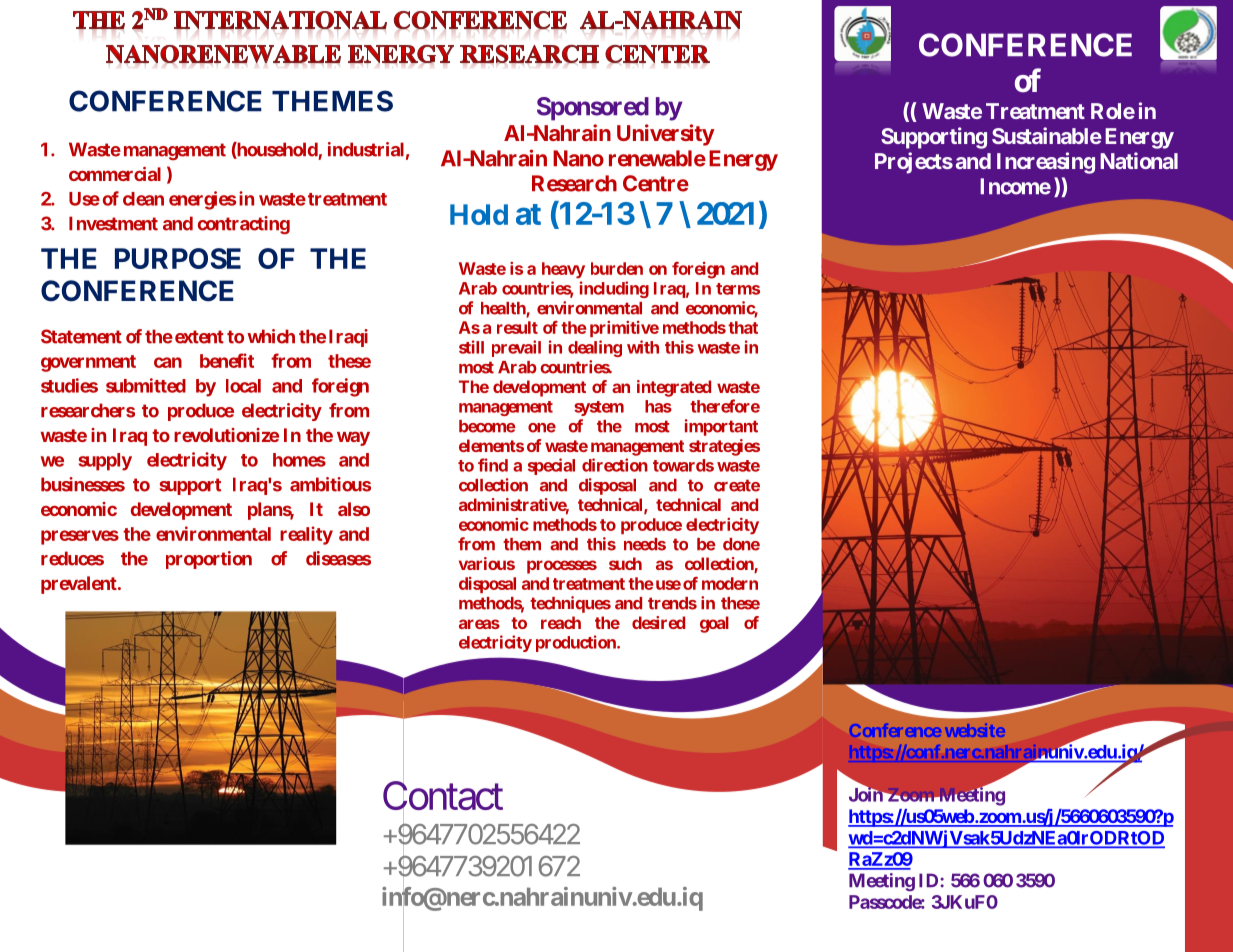 The height and width of the image is (952, 1233). What do you see at coordinates (561, 622) in the image?
I see `reach` at bounding box center [561, 622].
